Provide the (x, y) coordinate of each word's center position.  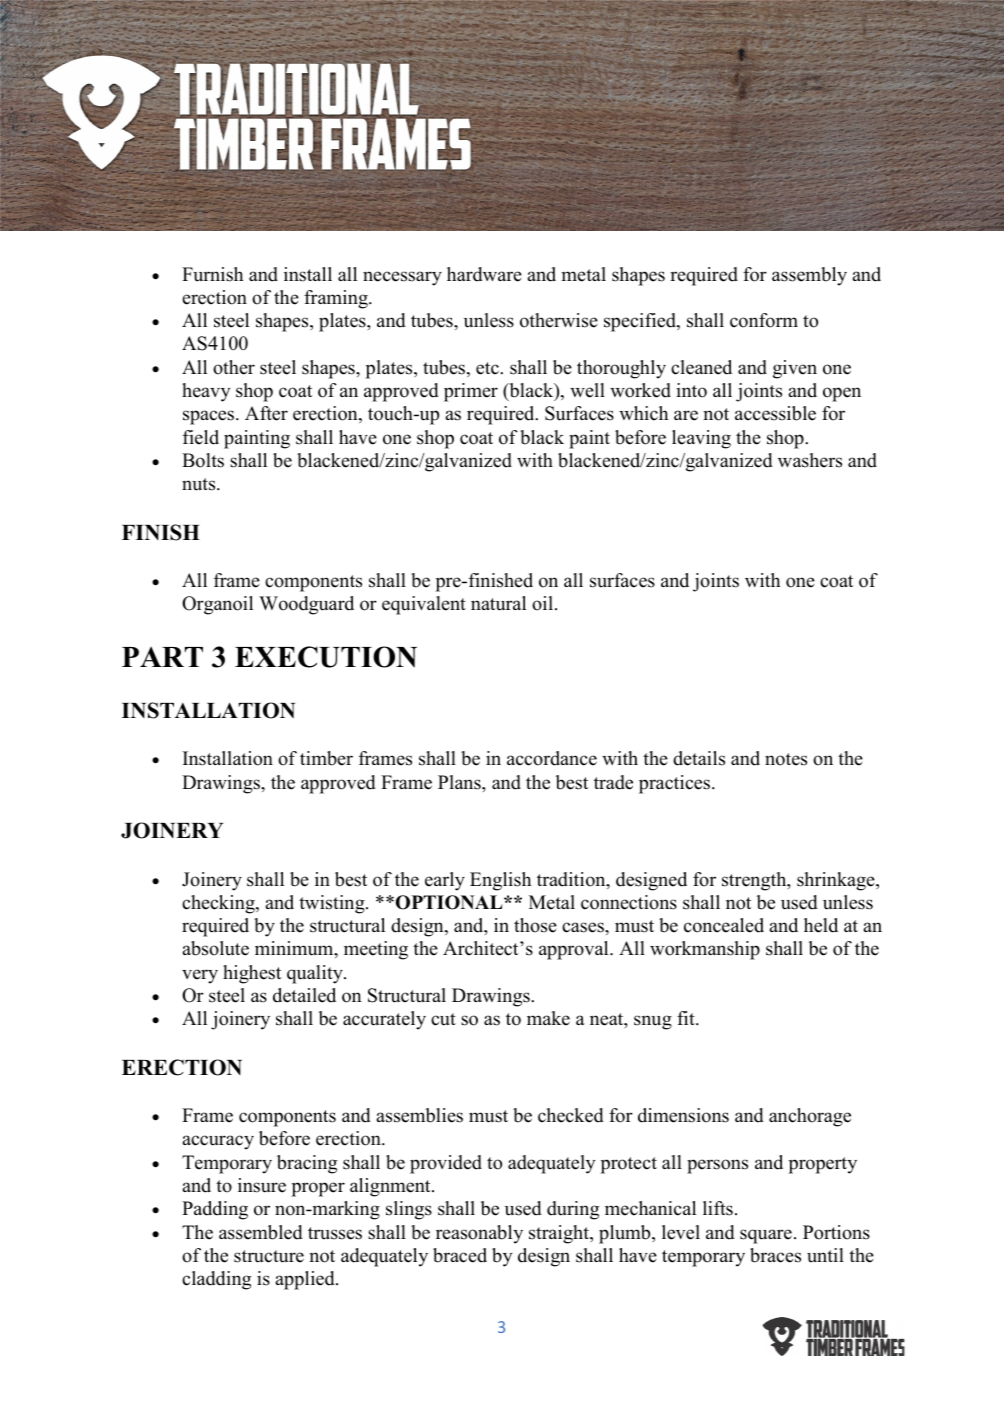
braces (775, 1255)
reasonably (479, 1234)
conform (764, 320)
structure (269, 1256)
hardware (484, 274)
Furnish (212, 274)
